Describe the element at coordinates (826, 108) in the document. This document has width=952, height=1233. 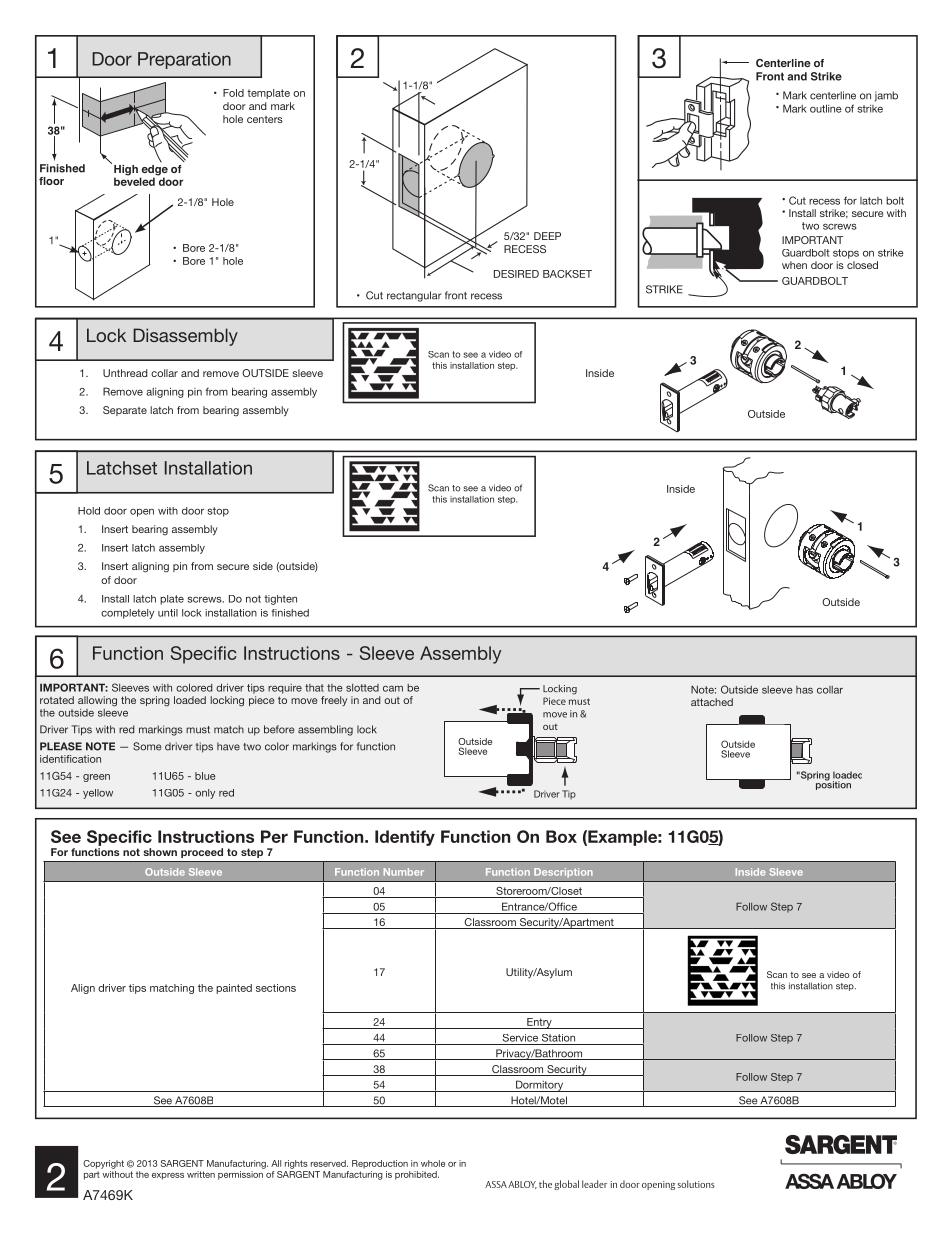
I see `outline` at that location.
